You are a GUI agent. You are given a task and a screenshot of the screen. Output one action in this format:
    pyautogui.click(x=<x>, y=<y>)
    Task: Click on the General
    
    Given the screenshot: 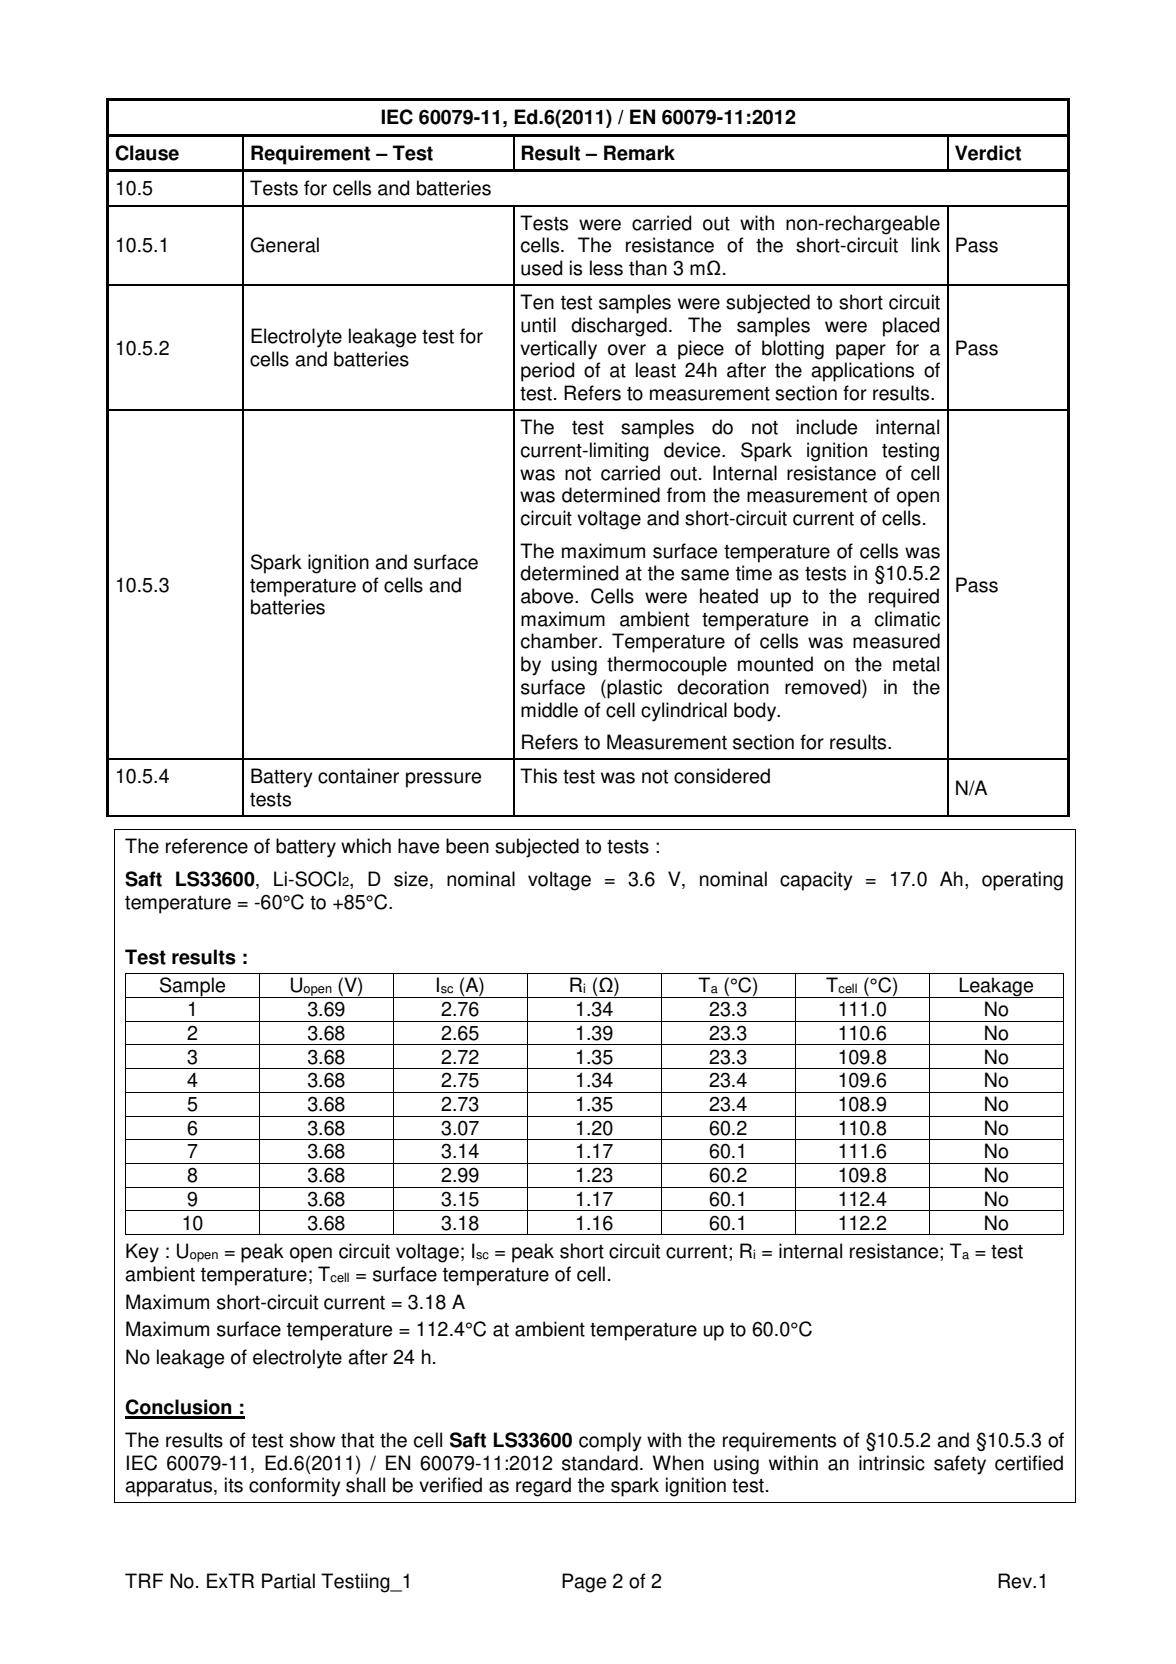 What is the action you would take?
    pyautogui.click(x=284, y=245)
